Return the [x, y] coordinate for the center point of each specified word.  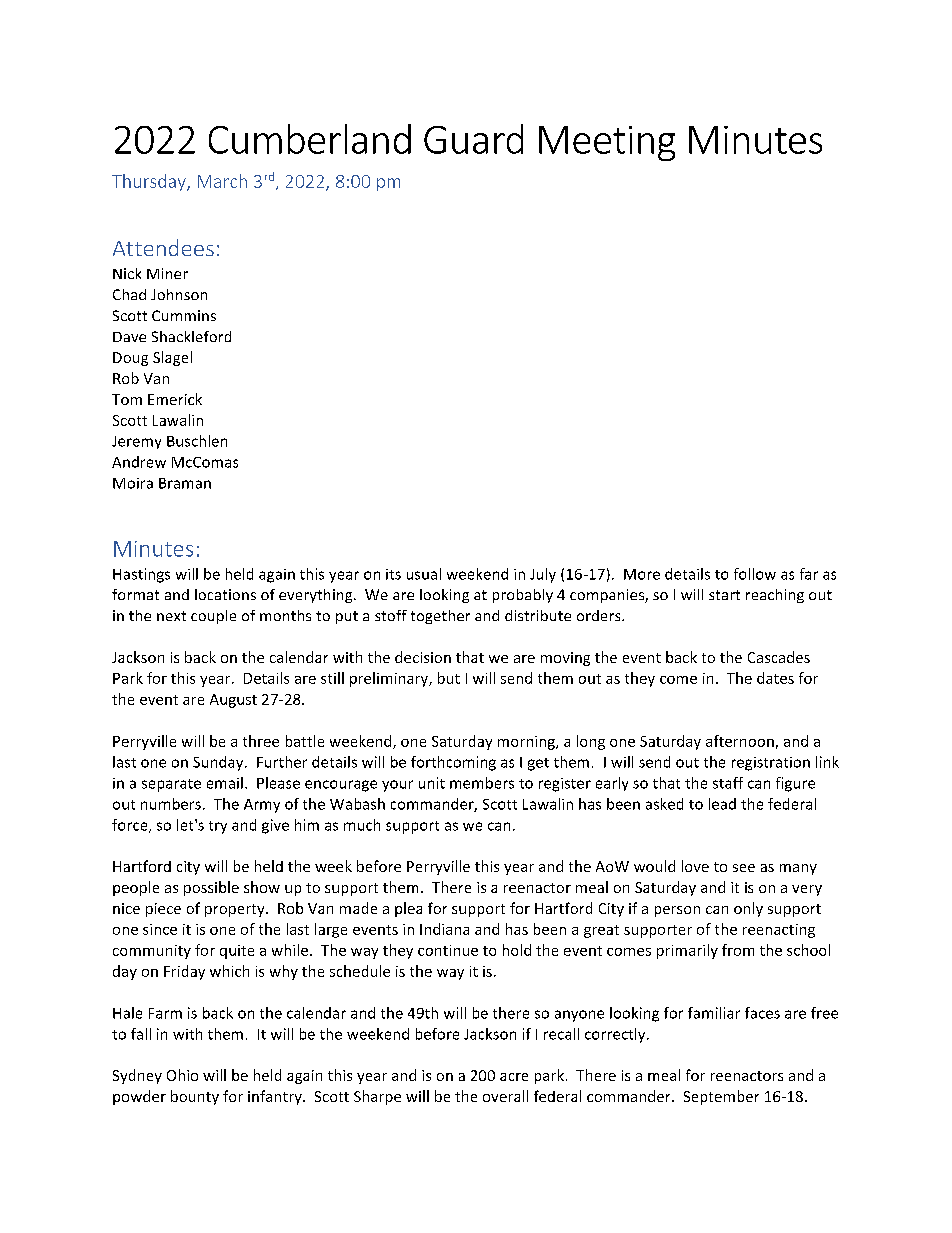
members [482, 783]
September [721, 1097]
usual [424, 574]
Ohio [182, 1075]
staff [728, 783]
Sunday [219, 763]
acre [514, 1077]
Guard [473, 139]
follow [755, 574]
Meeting [607, 143]
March [222, 181]
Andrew [139, 462]
